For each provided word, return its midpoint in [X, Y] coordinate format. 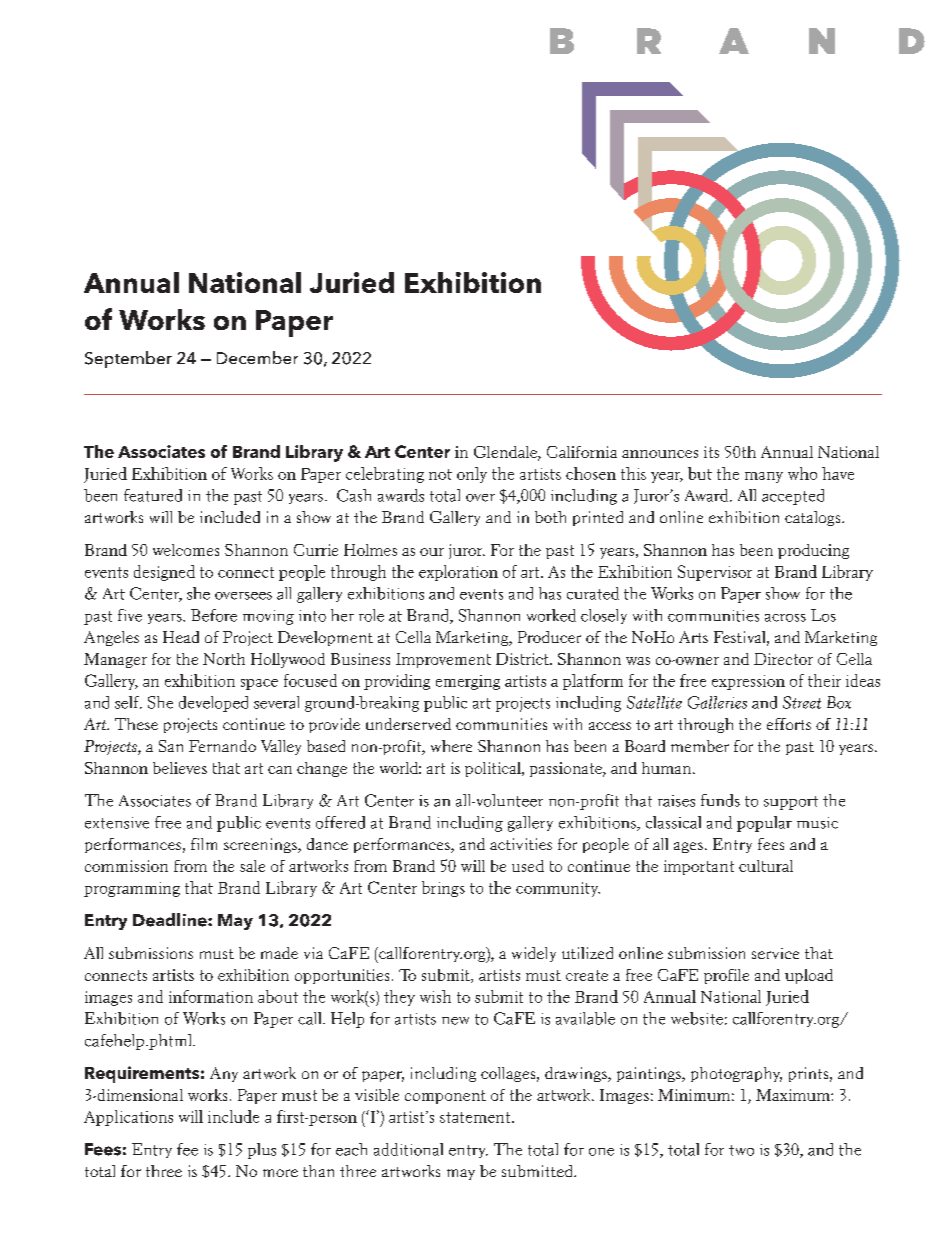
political [494, 769]
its [711, 452]
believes [180, 768]
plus [262, 1151]
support [791, 803]
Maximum [794, 1095]
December [257, 357]
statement [476, 1117]
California [582, 452]
